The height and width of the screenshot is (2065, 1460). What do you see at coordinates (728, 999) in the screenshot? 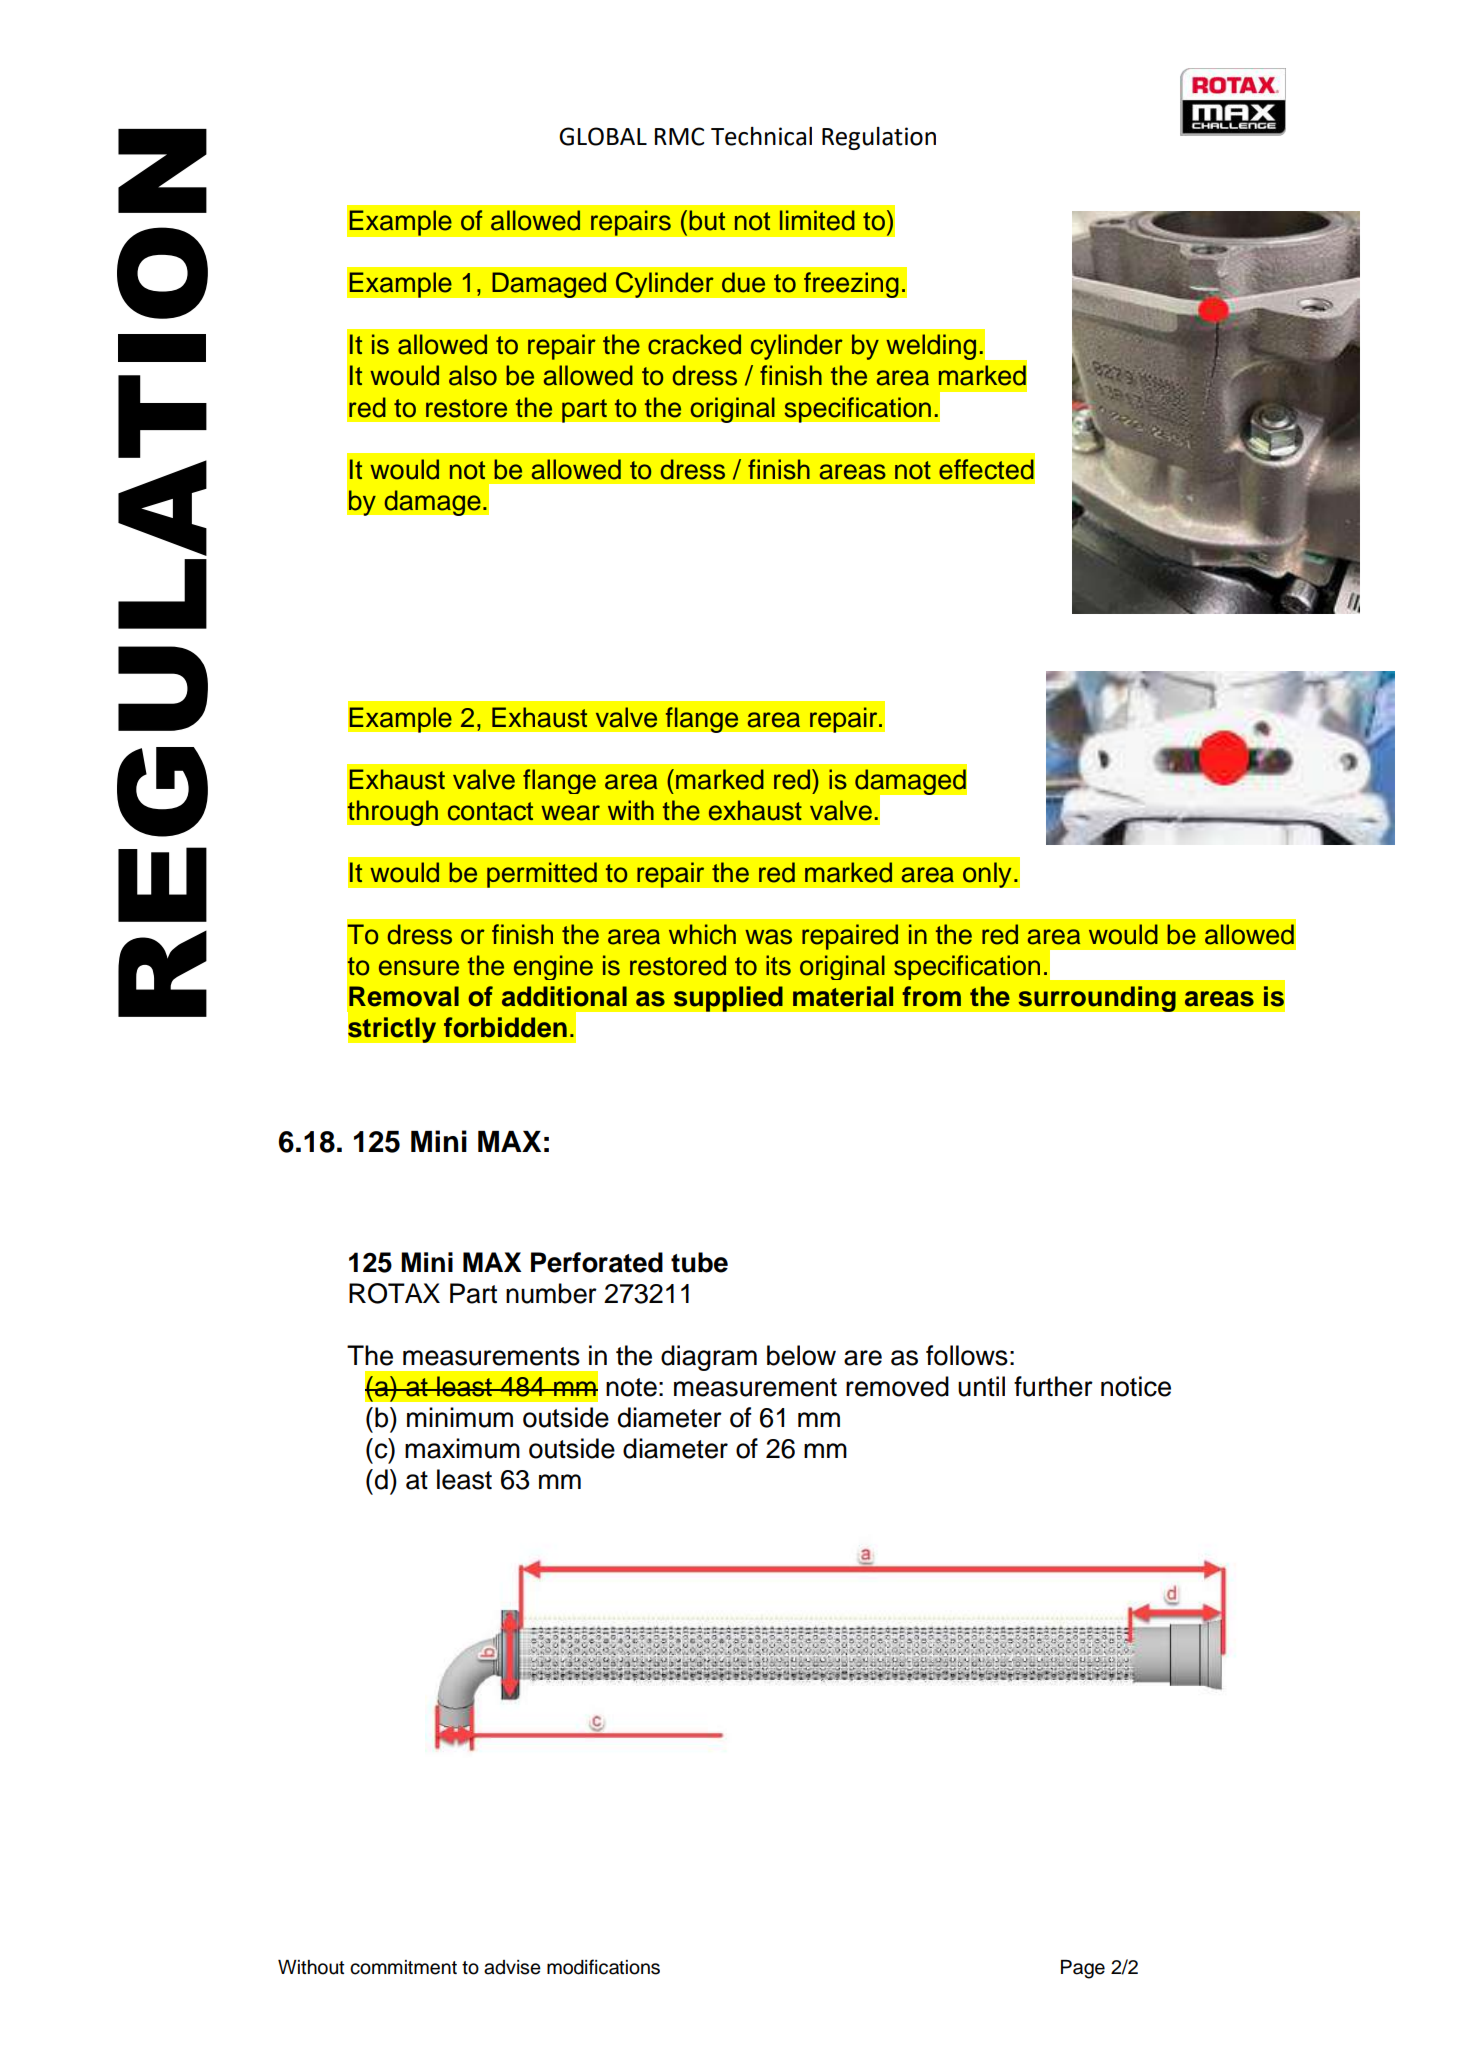
I see `supplied` at bounding box center [728, 999].
